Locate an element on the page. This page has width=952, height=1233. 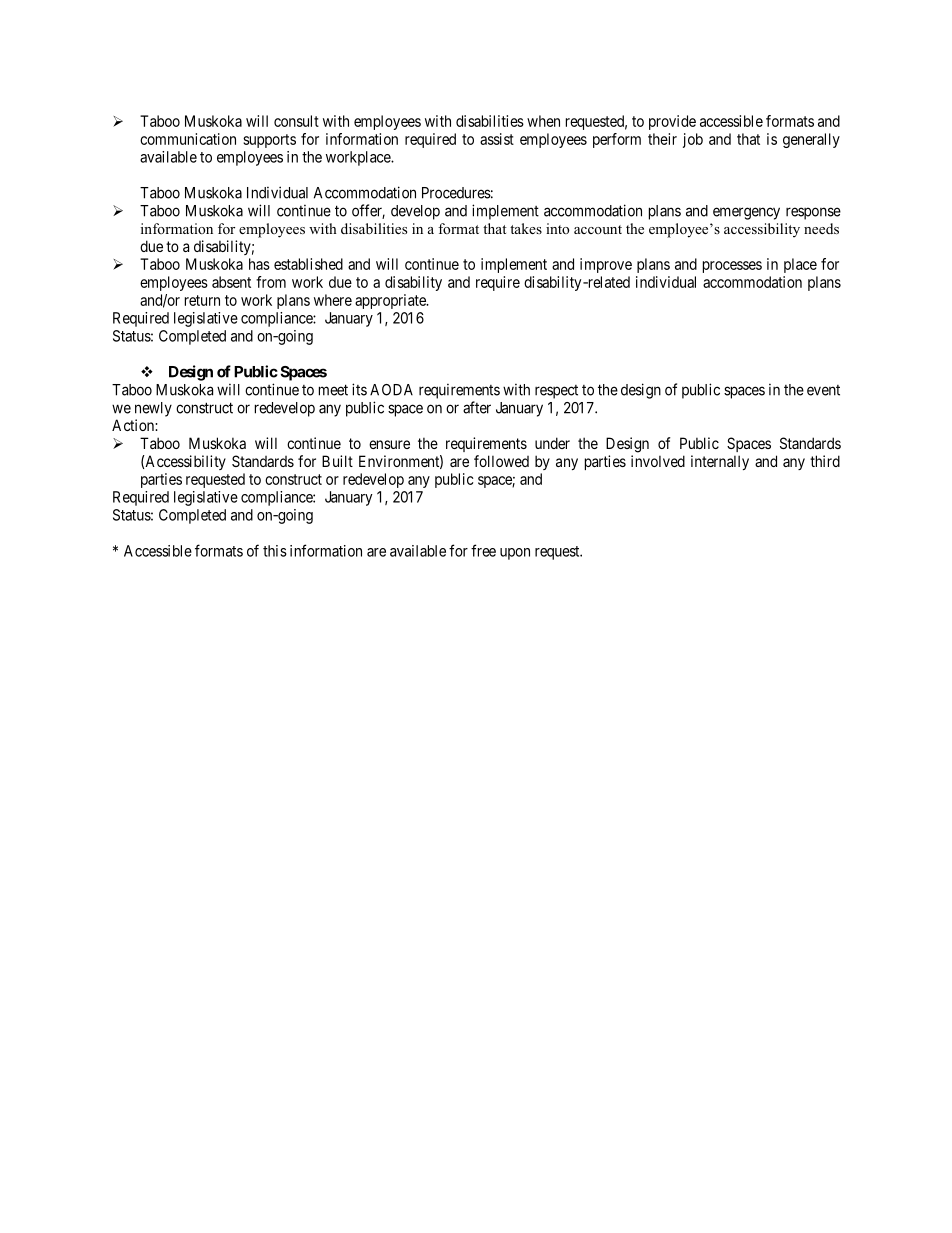
has is located at coordinates (259, 264).
